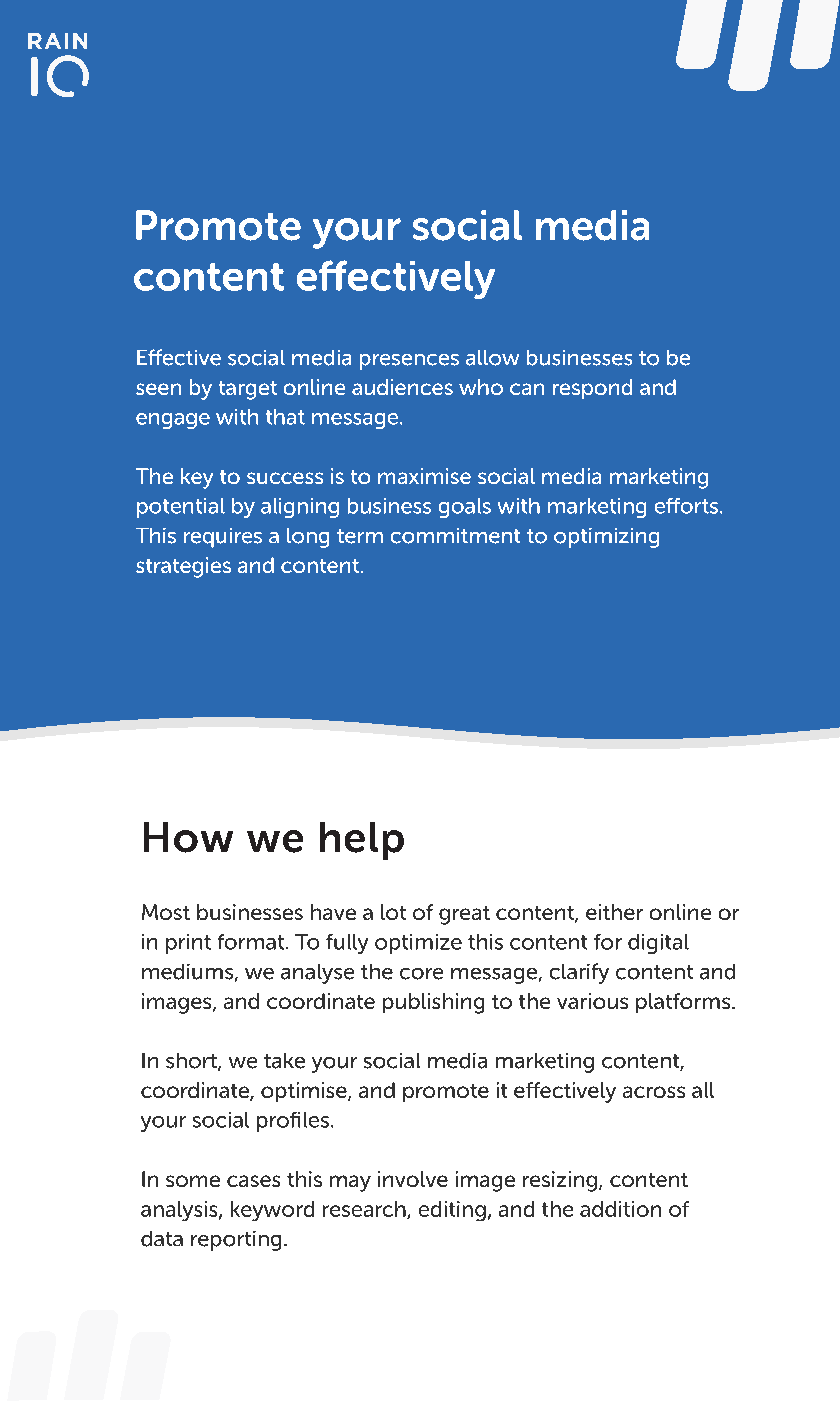 Image resolution: width=840 pixels, height=1402 pixels. Describe the element at coordinates (614, 912) in the screenshot. I see `either` at that location.
